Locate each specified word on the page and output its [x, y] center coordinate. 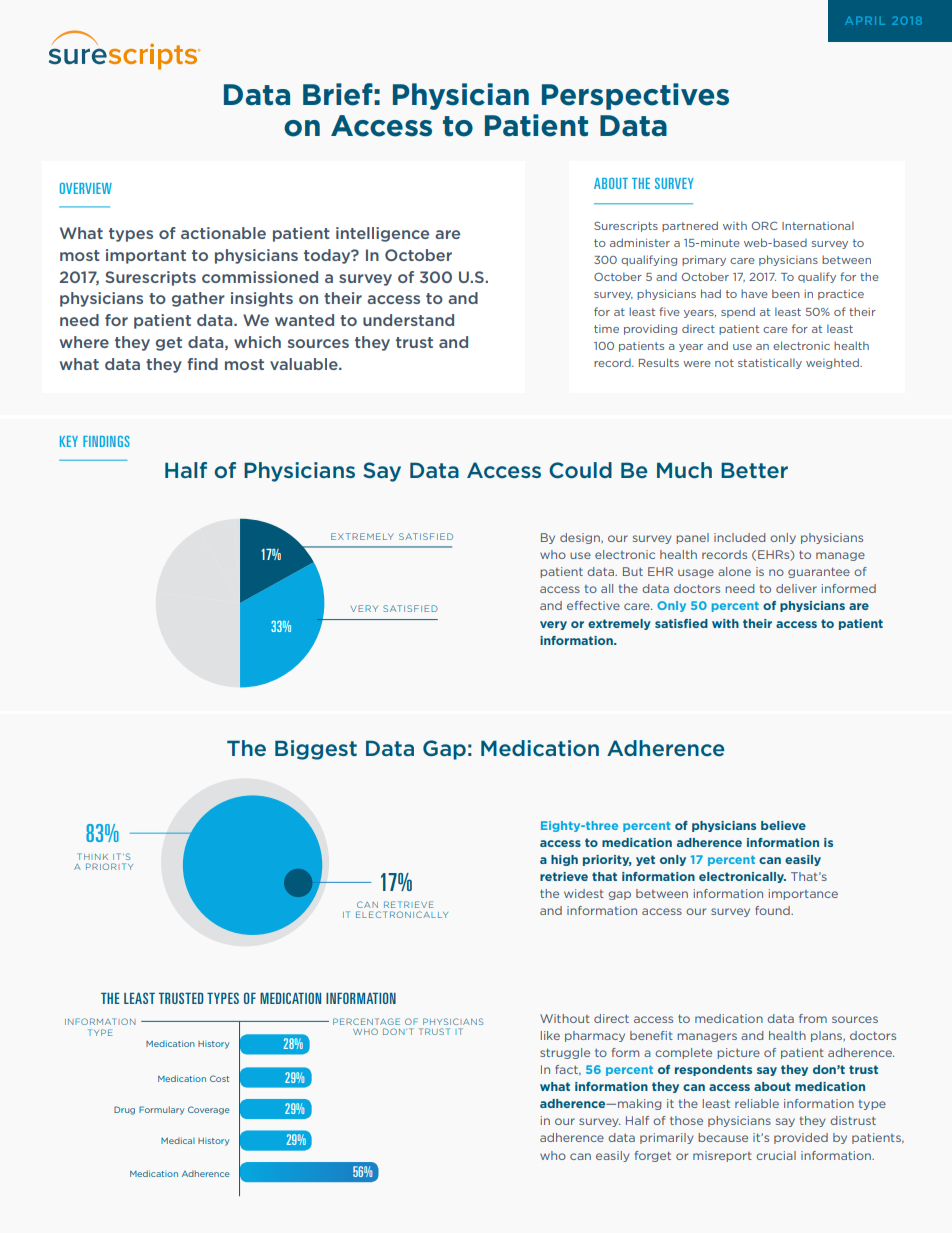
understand [408, 320]
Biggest [316, 750]
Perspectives [635, 96]
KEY [69, 441]
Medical [178, 1140]
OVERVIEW [86, 188]
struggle [565, 1053]
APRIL [865, 21]
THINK [93, 856]
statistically [770, 363]
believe [783, 825]
